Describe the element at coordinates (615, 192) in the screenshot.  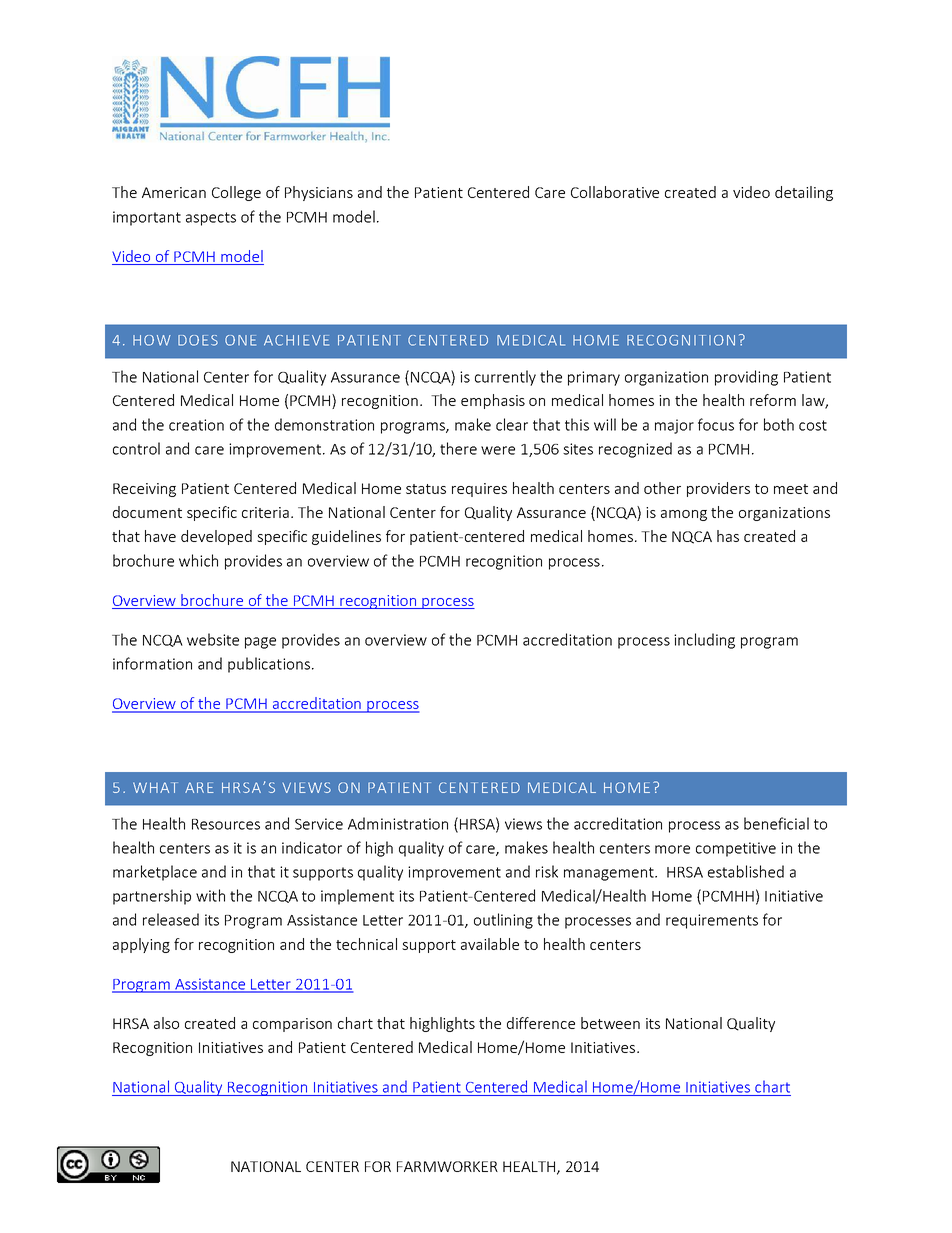
I see `Collaborative` at that location.
